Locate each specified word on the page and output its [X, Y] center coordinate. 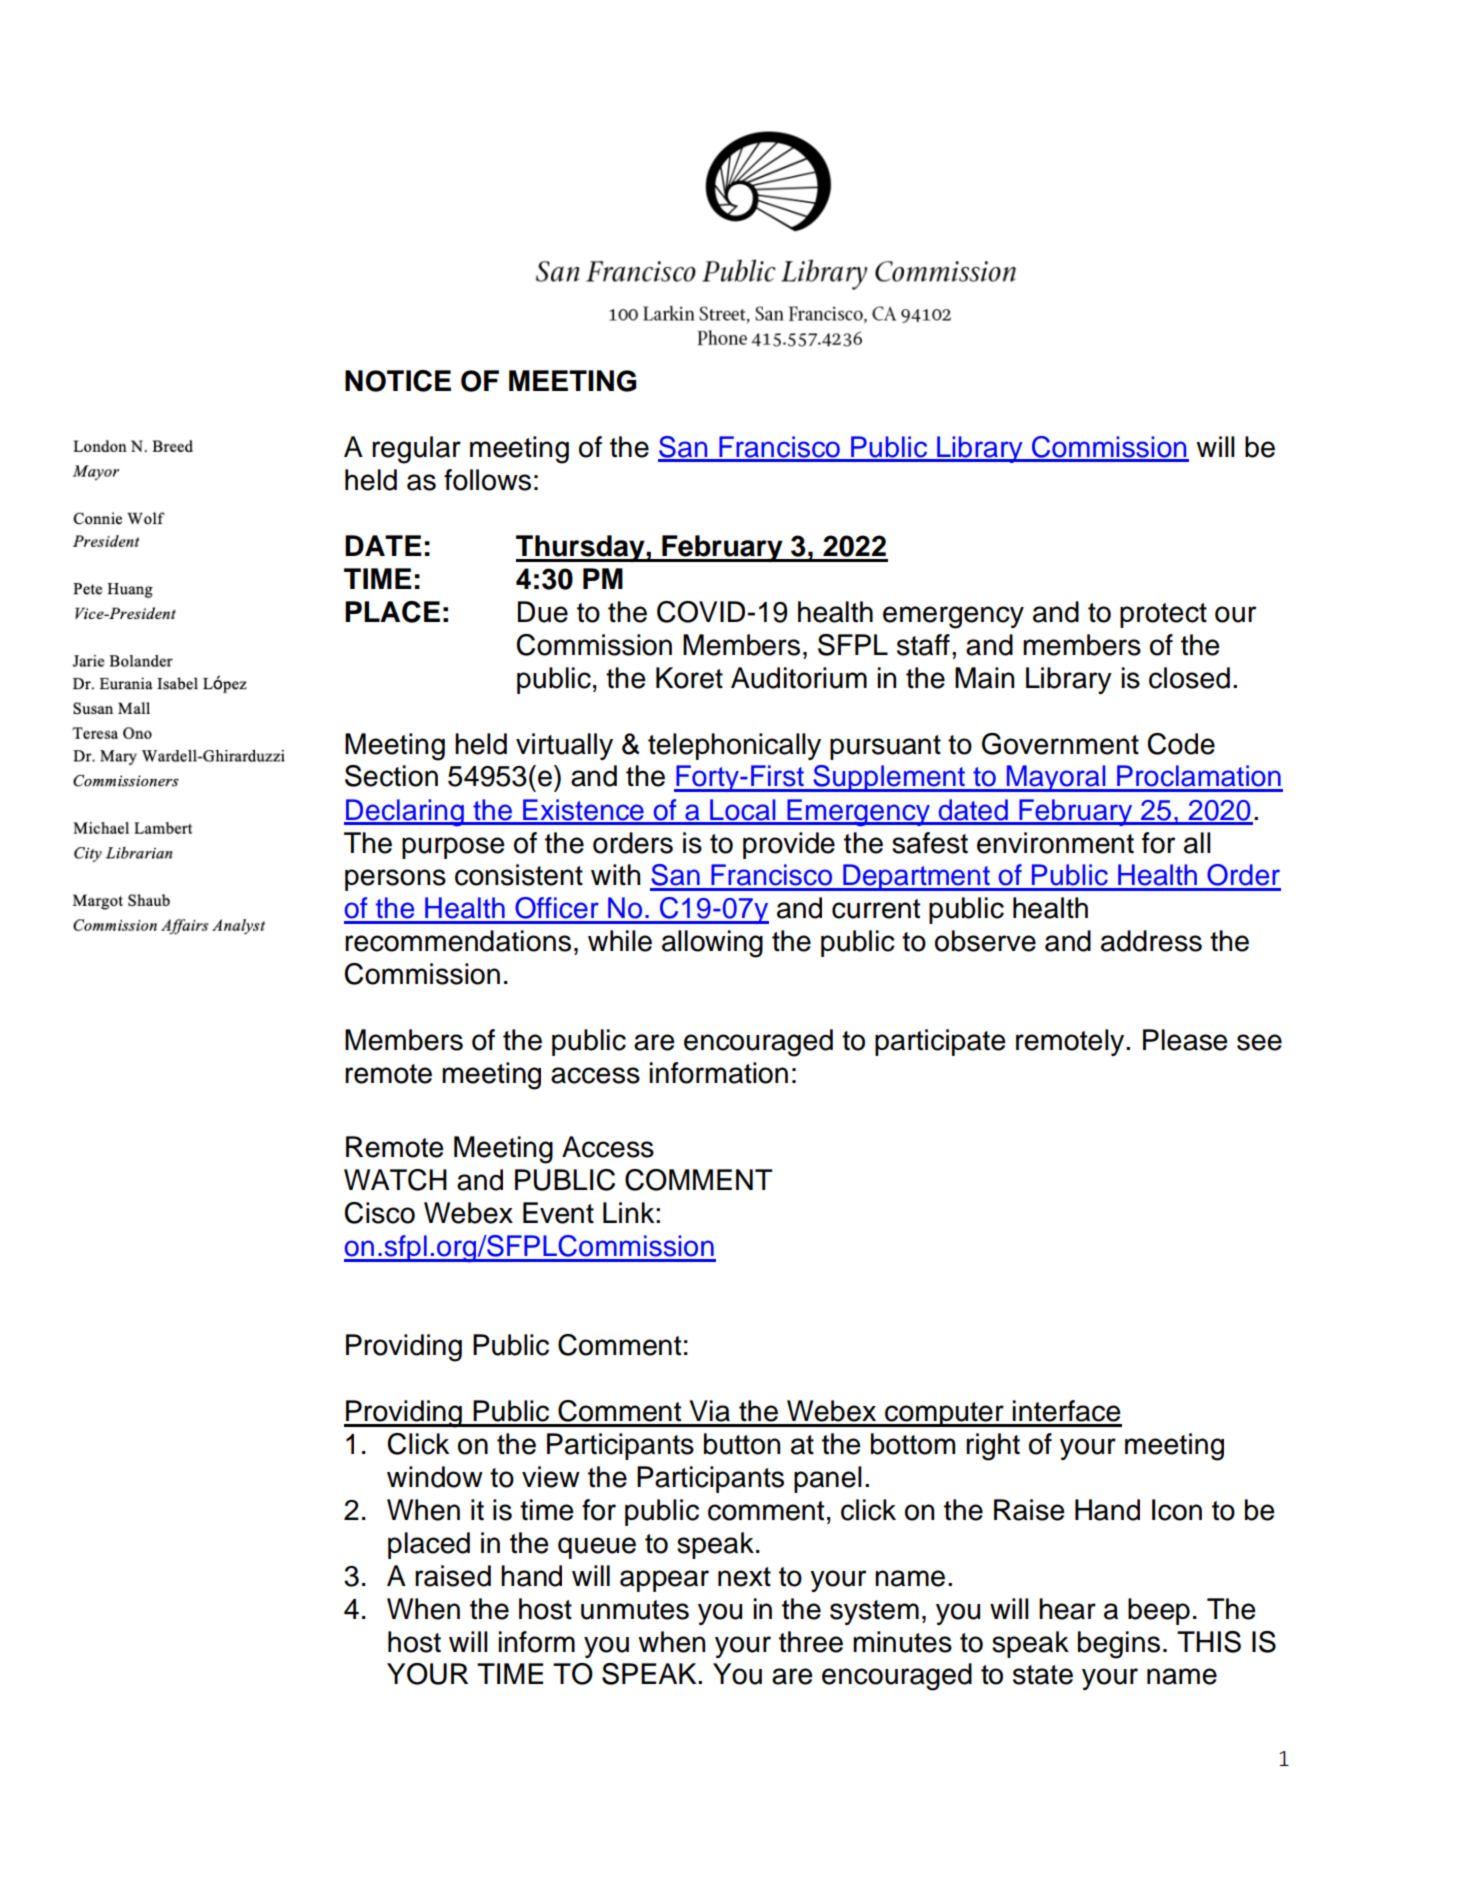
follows [487, 480]
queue [597, 1548]
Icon [1177, 1510]
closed [1189, 678]
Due [543, 612]
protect [1163, 615]
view [551, 1477]
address [1151, 941]
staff [923, 645]
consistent [519, 875]
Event [558, 1213]
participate [940, 1042]
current [876, 909]
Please [1185, 1040]
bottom [913, 1444]
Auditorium [799, 678]
